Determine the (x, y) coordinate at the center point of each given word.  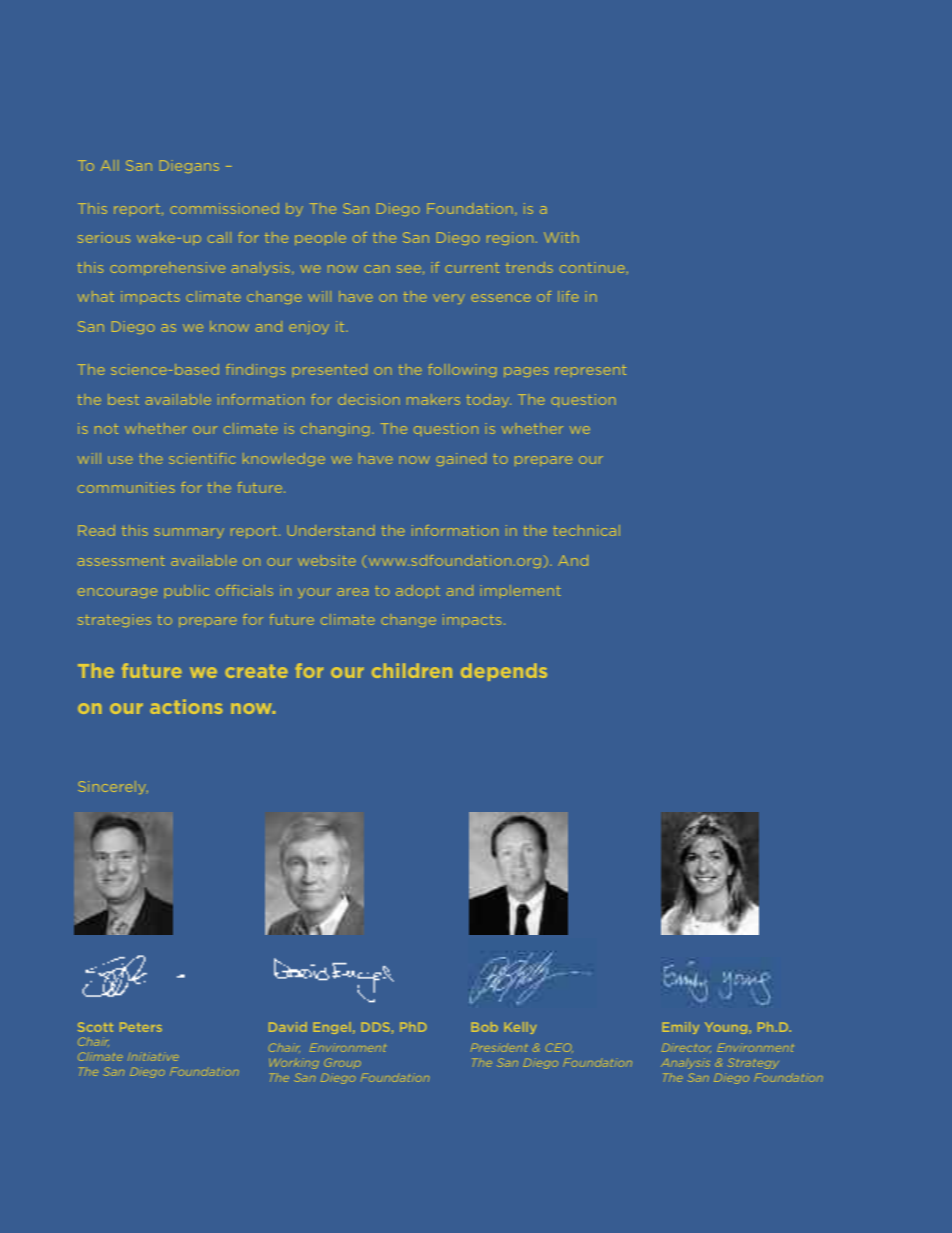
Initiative (152, 1057)
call (219, 237)
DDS (376, 1027)
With (561, 237)
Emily (681, 1028)
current (472, 268)
